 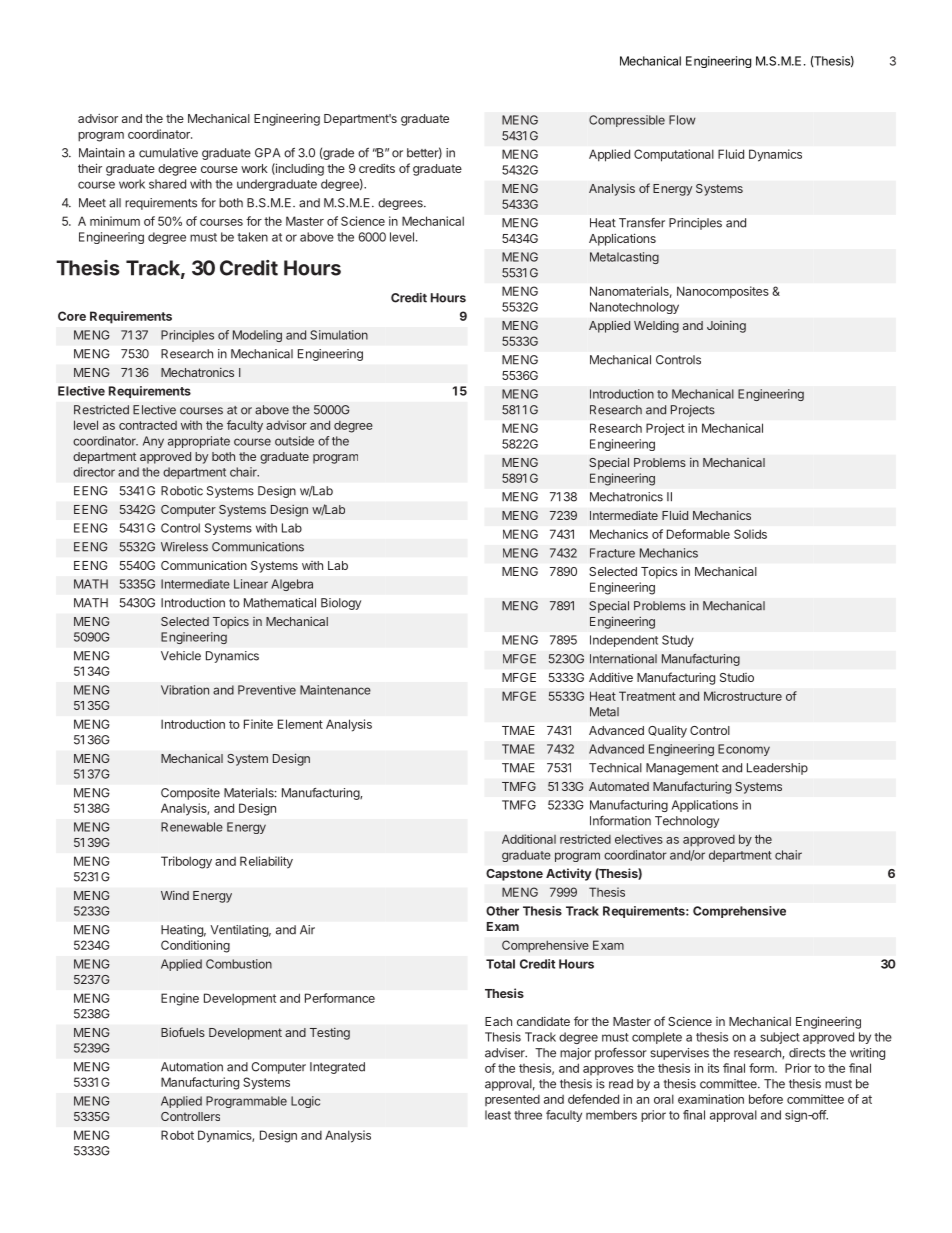 I want to click on Automation, so click(x=192, y=1067).
